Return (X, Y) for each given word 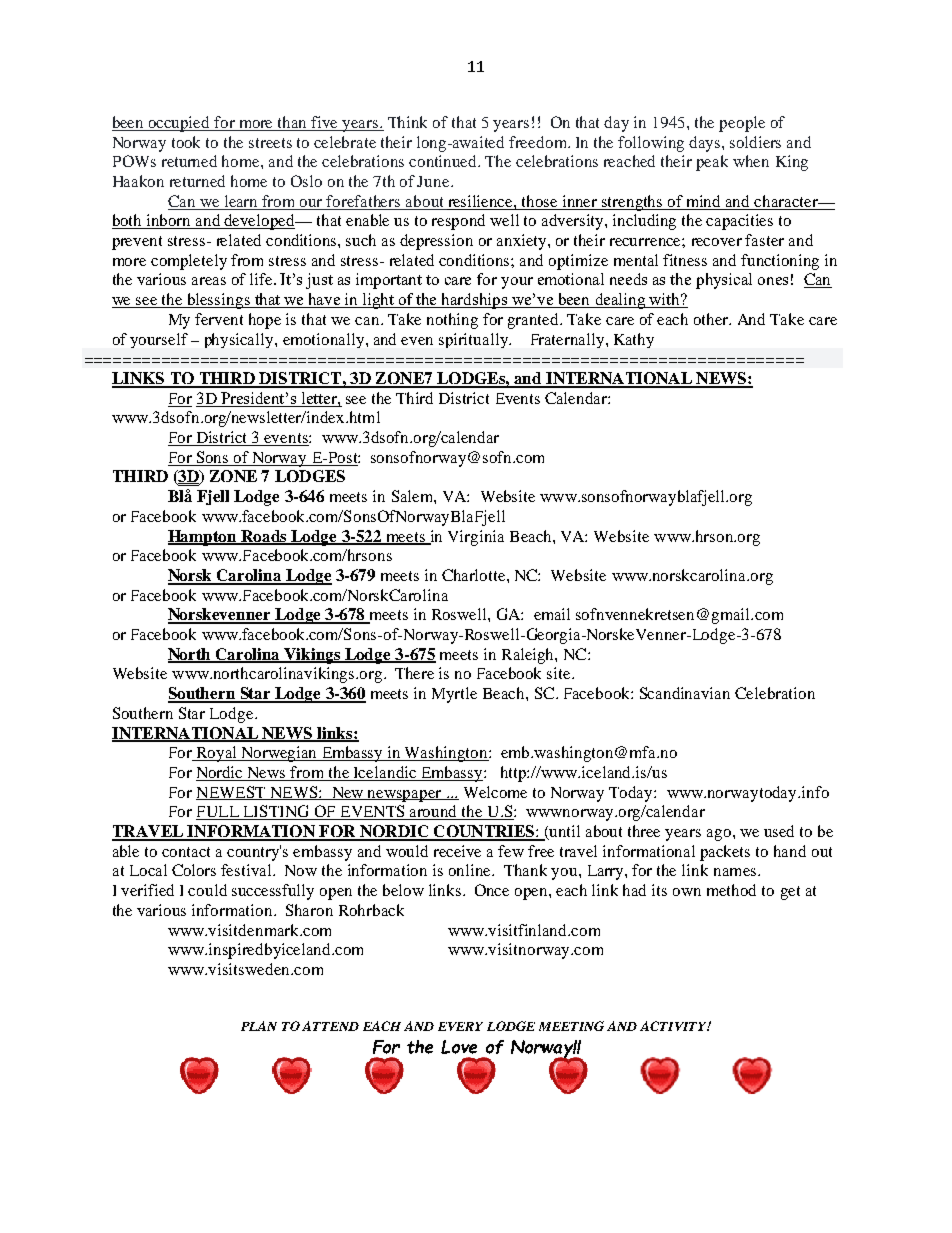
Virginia (476, 538)
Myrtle (454, 695)
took (186, 142)
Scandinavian (685, 693)
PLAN (259, 1026)
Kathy (634, 340)
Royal (216, 754)
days (706, 144)
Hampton (204, 538)
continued (444, 161)
